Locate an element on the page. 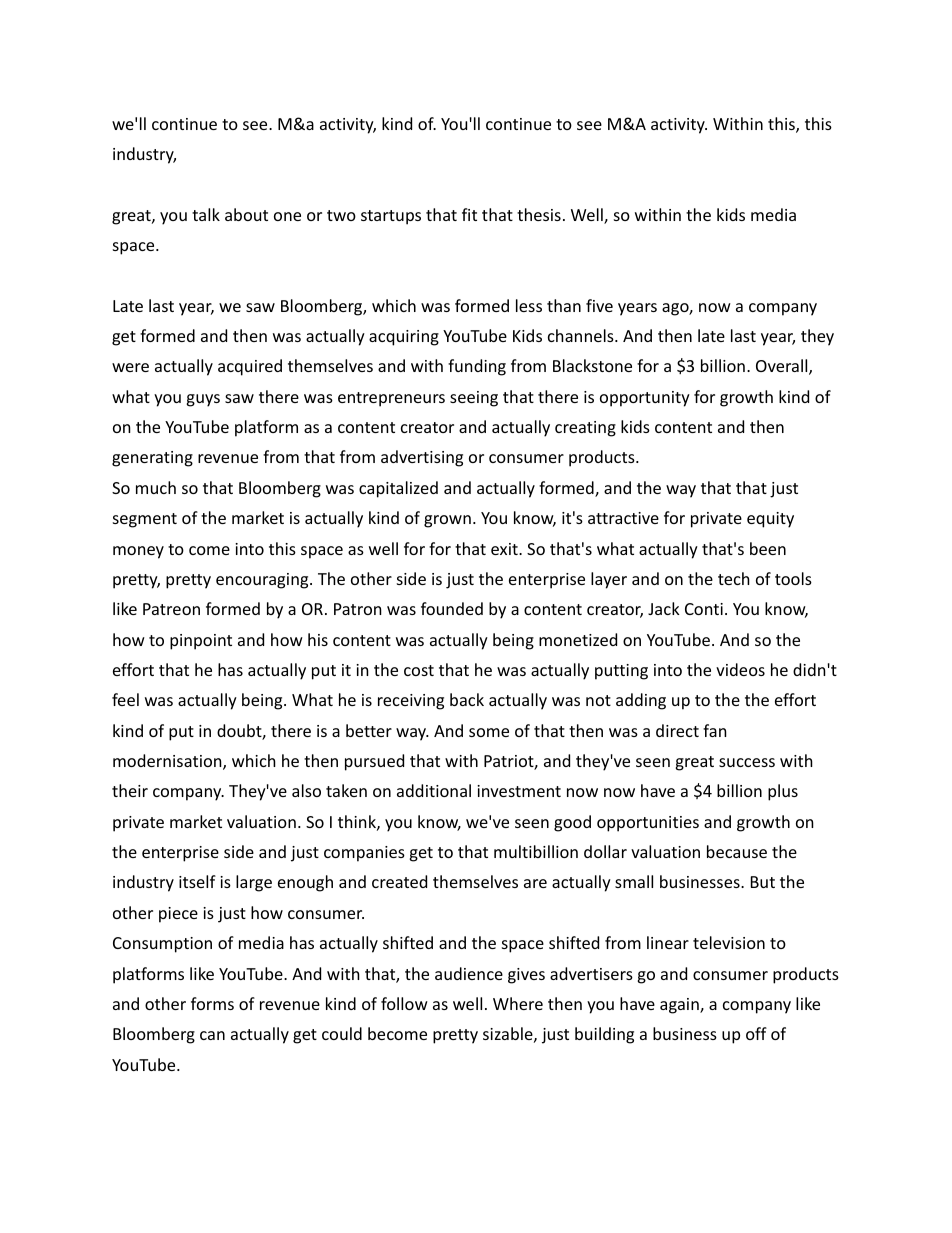 The height and width of the image is (1233, 952). can is located at coordinates (212, 1035).
